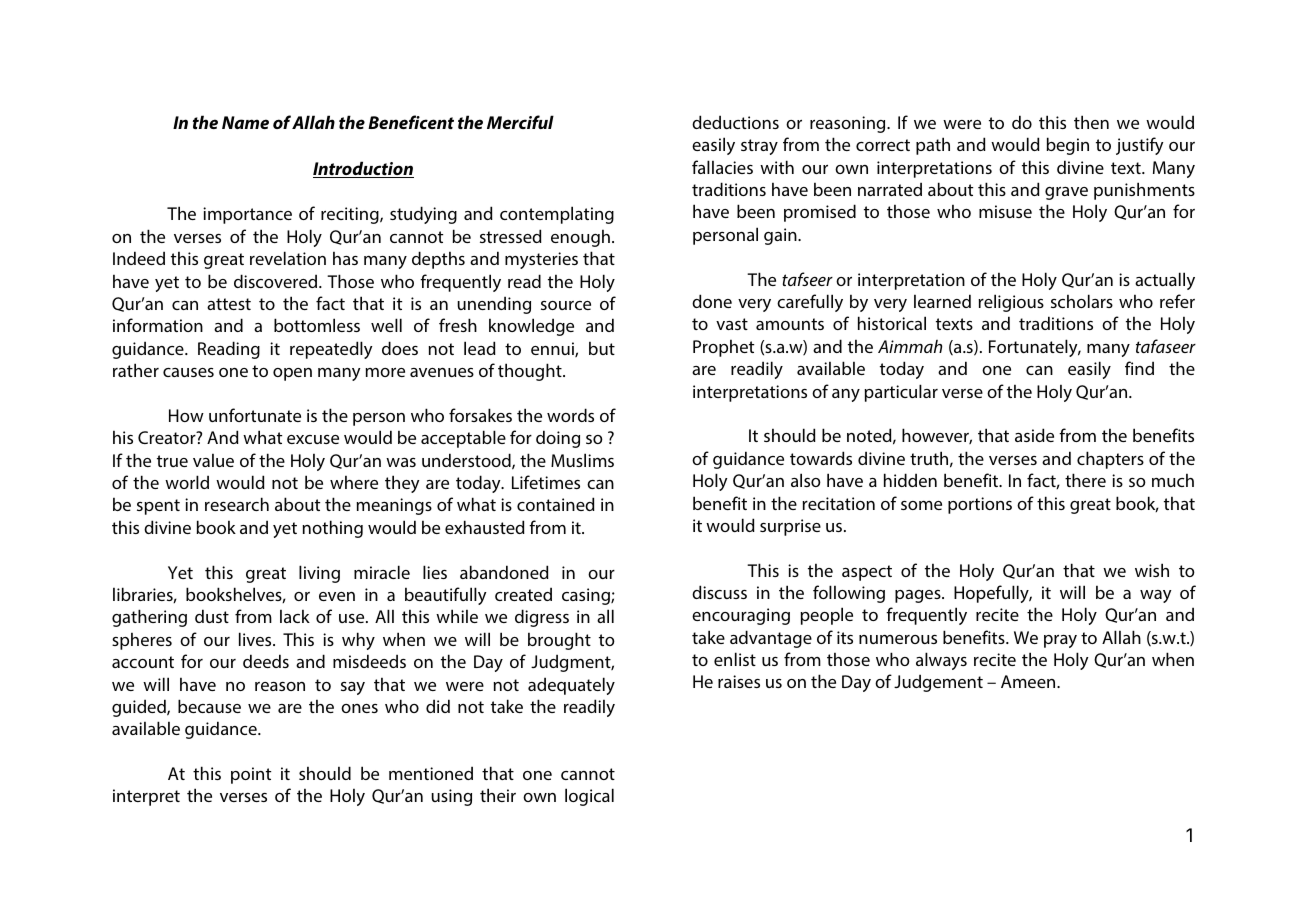 The width and height of the screenshot is (1307, 924). I want to click on chapters, so click(1110, 460).
